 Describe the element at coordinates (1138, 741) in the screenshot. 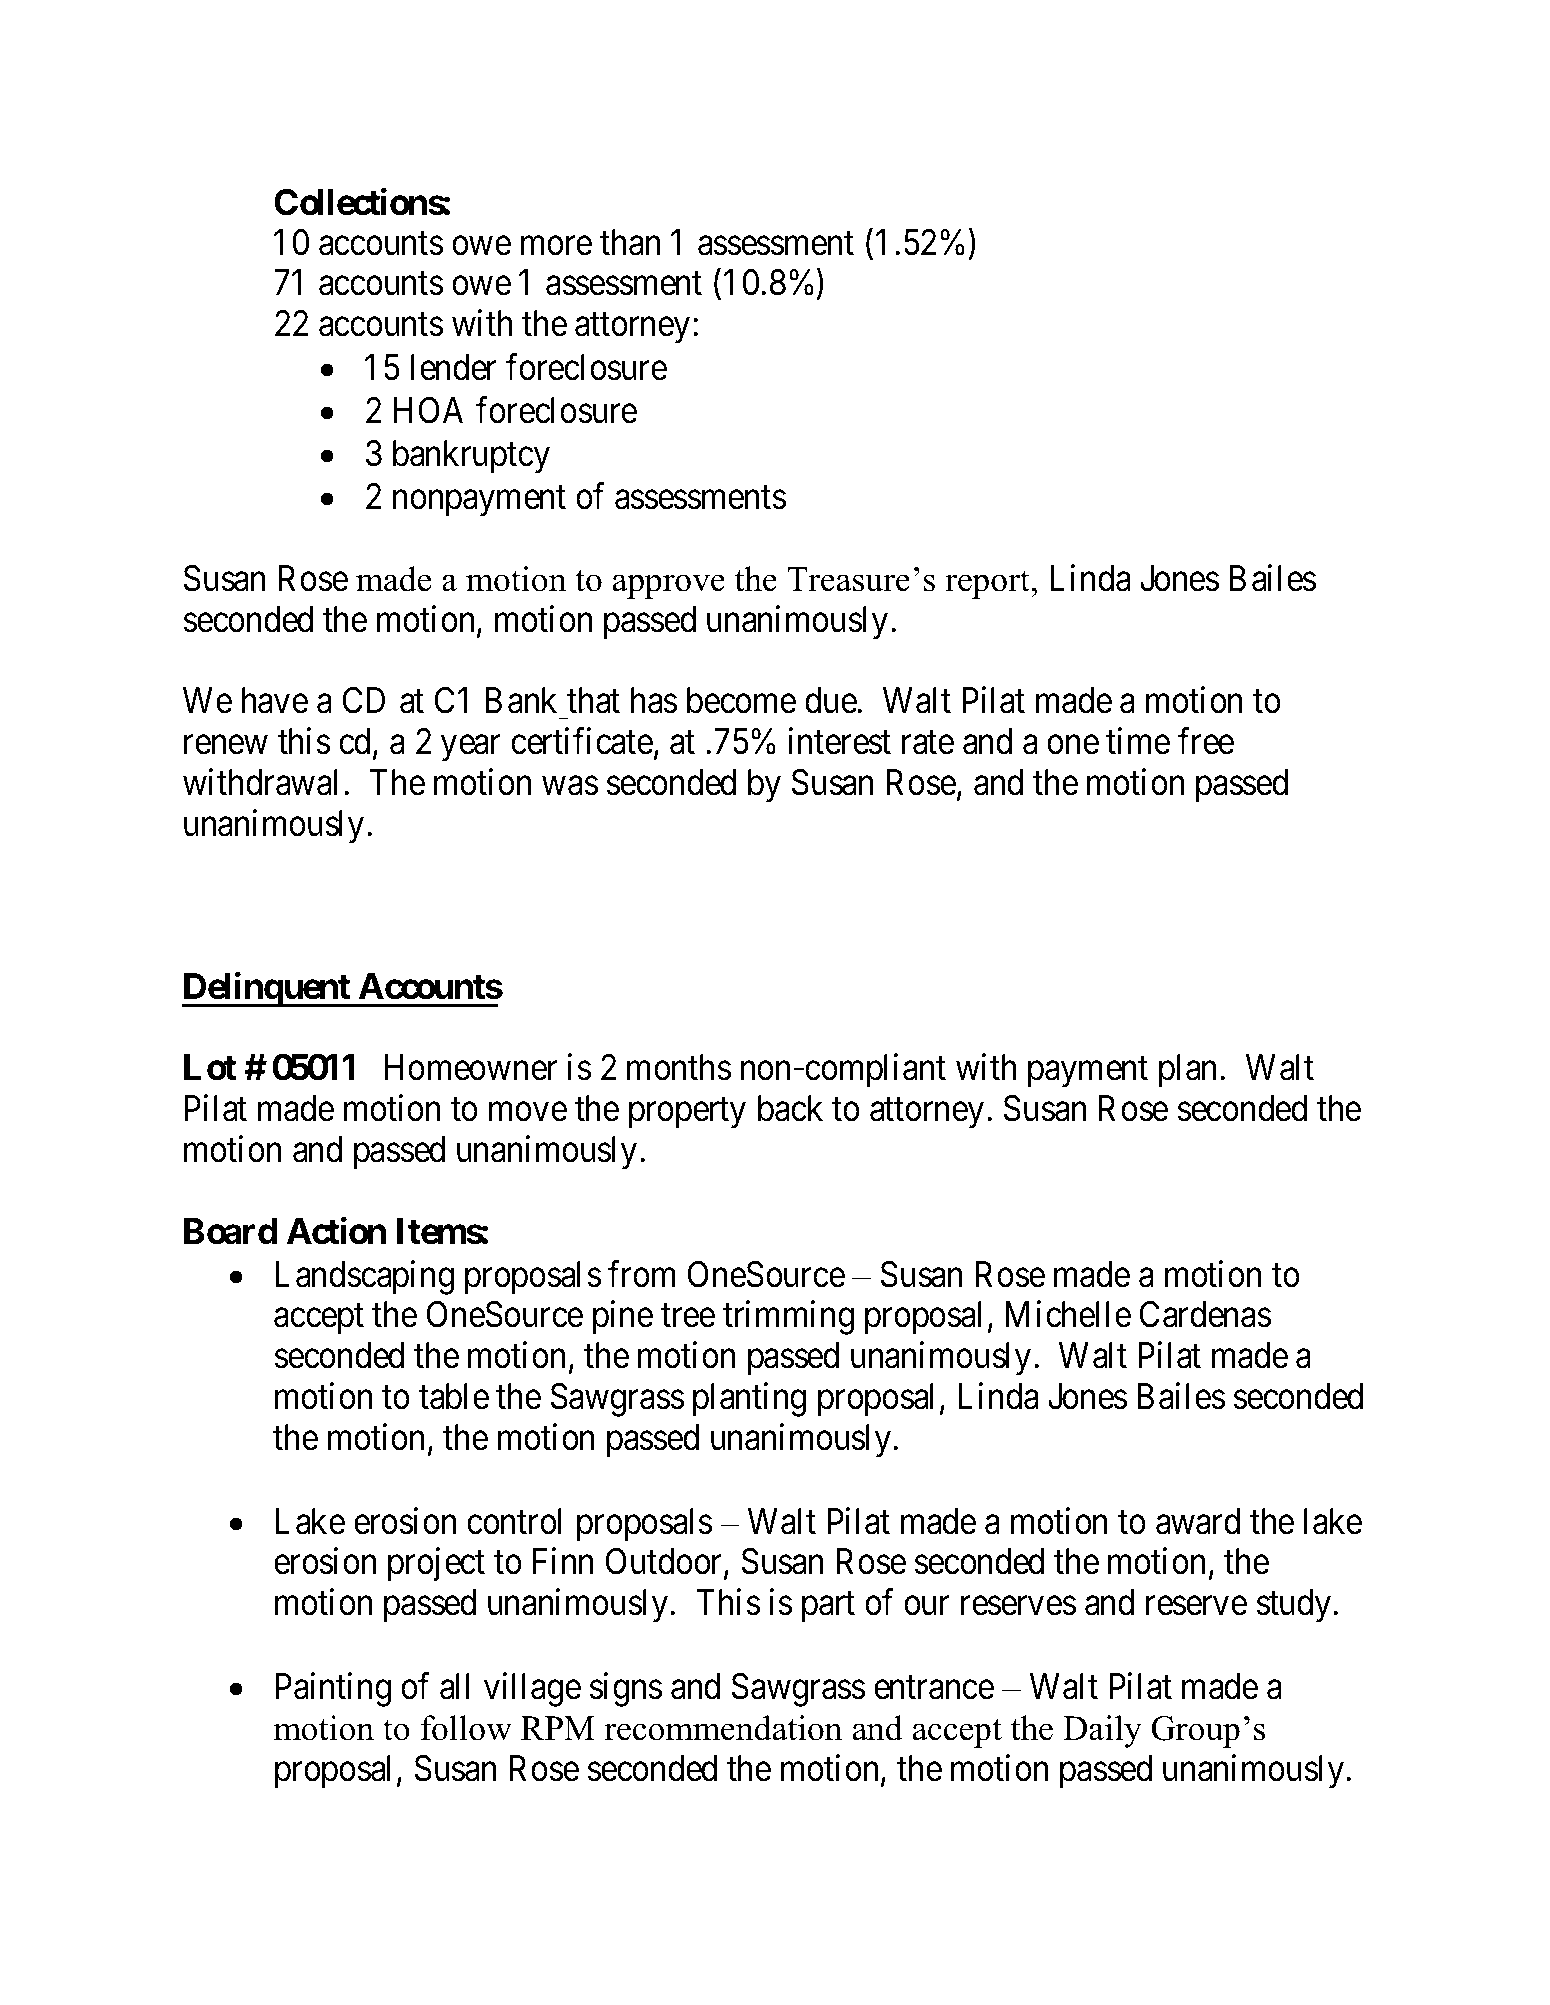

I see `time` at that location.
